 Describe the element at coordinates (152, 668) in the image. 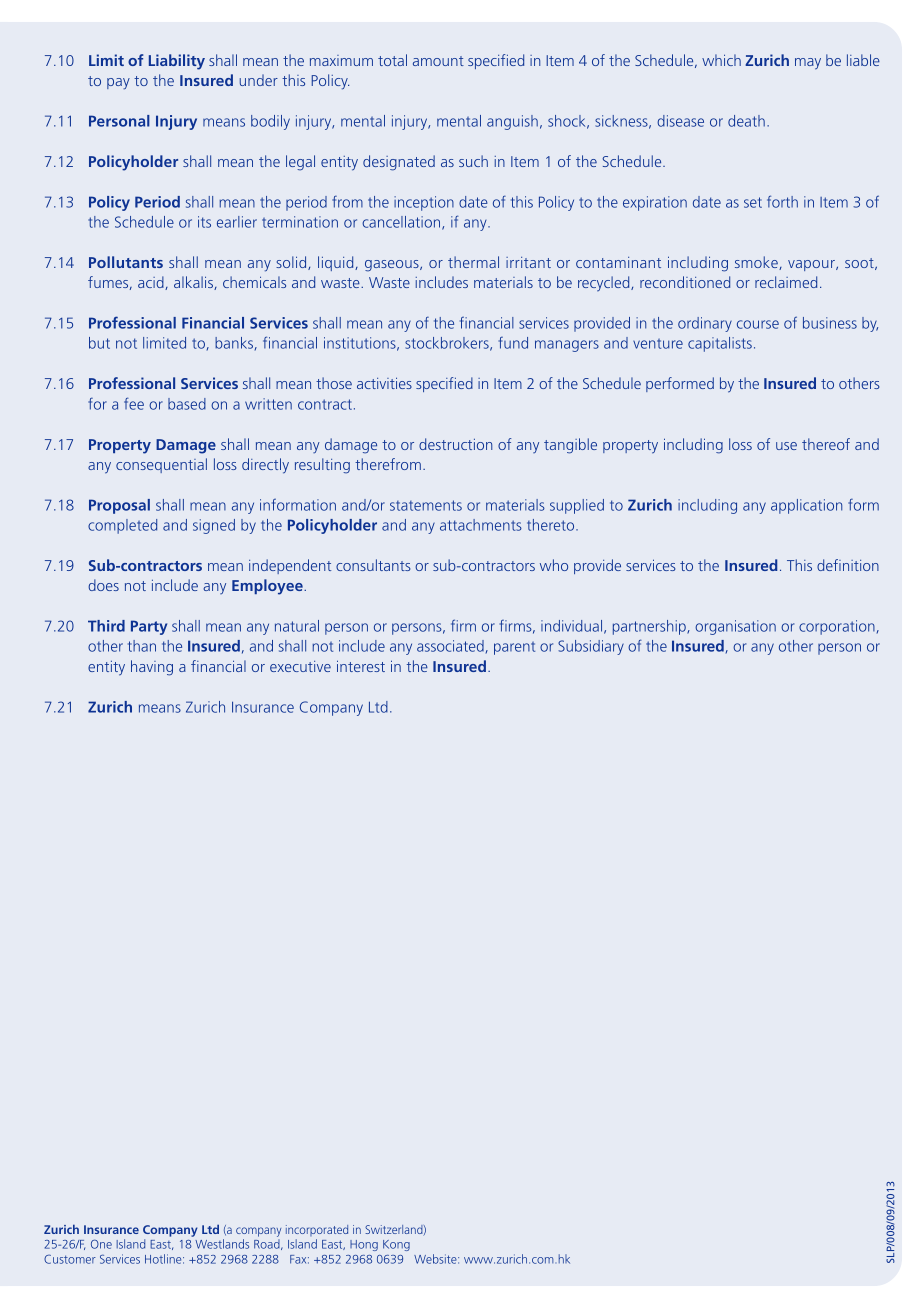

I see `having` at that location.
